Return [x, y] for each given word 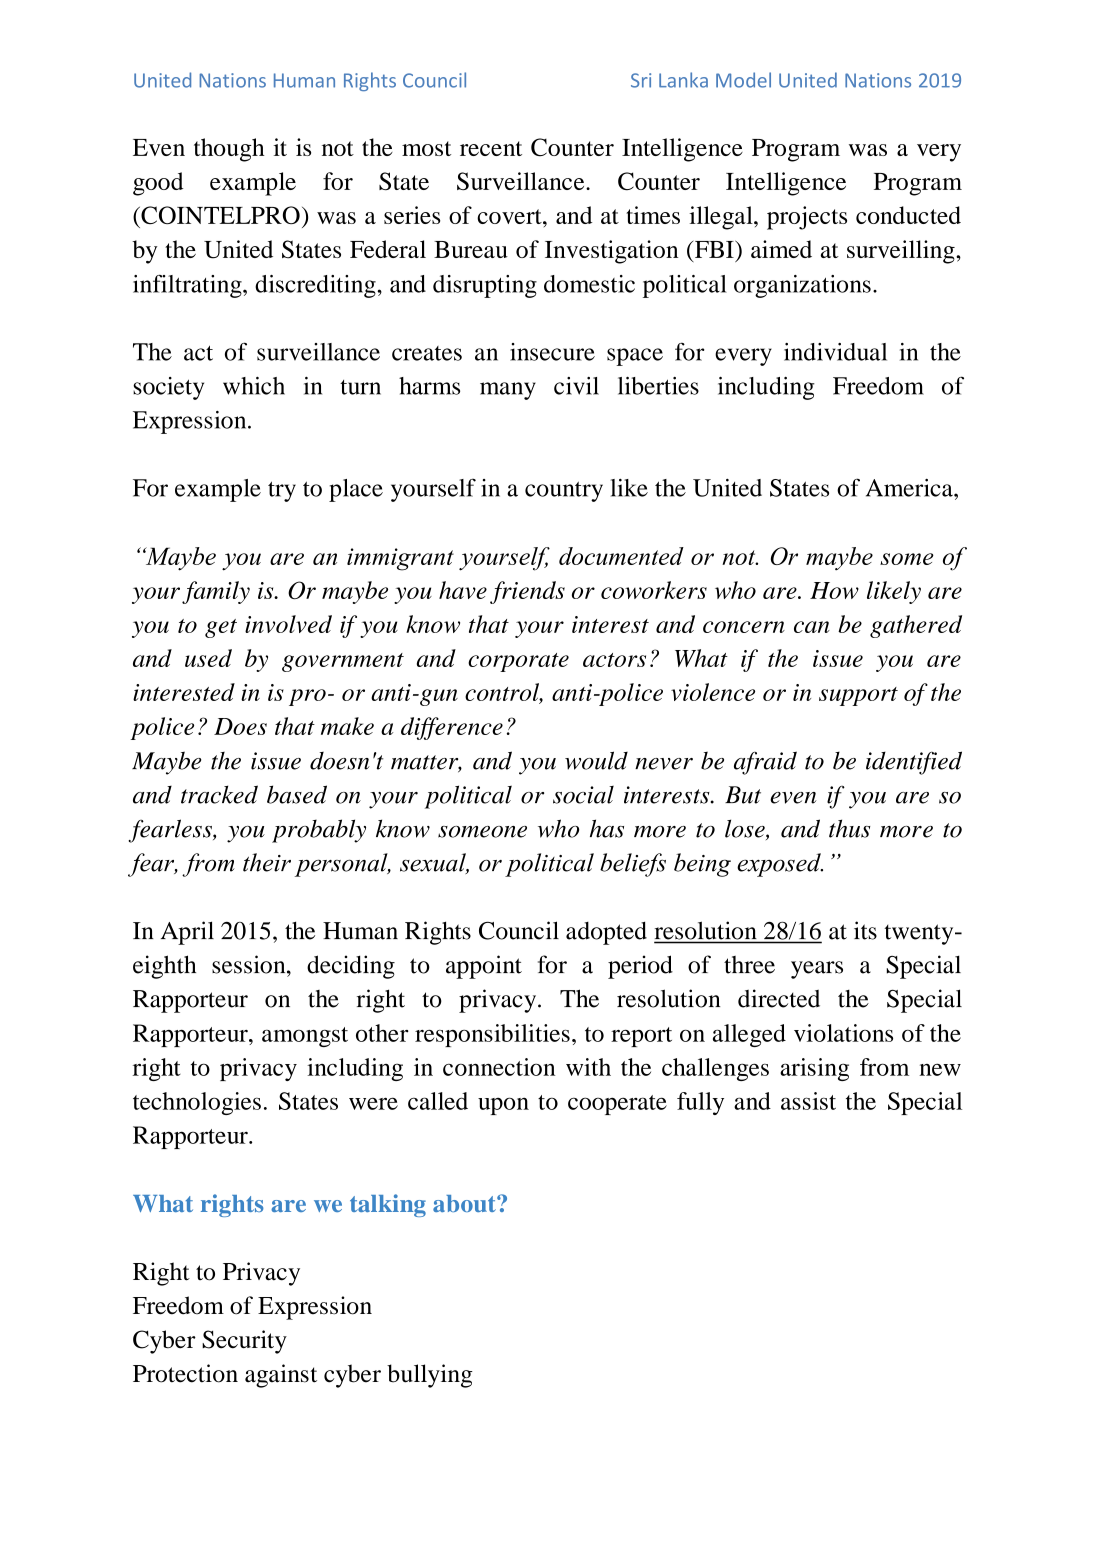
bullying [430, 1376]
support [858, 696]
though [229, 150]
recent [491, 148]
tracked [219, 794]
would [596, 760]
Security [244, 1342]
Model [743, 80]
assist [808, 1101]
